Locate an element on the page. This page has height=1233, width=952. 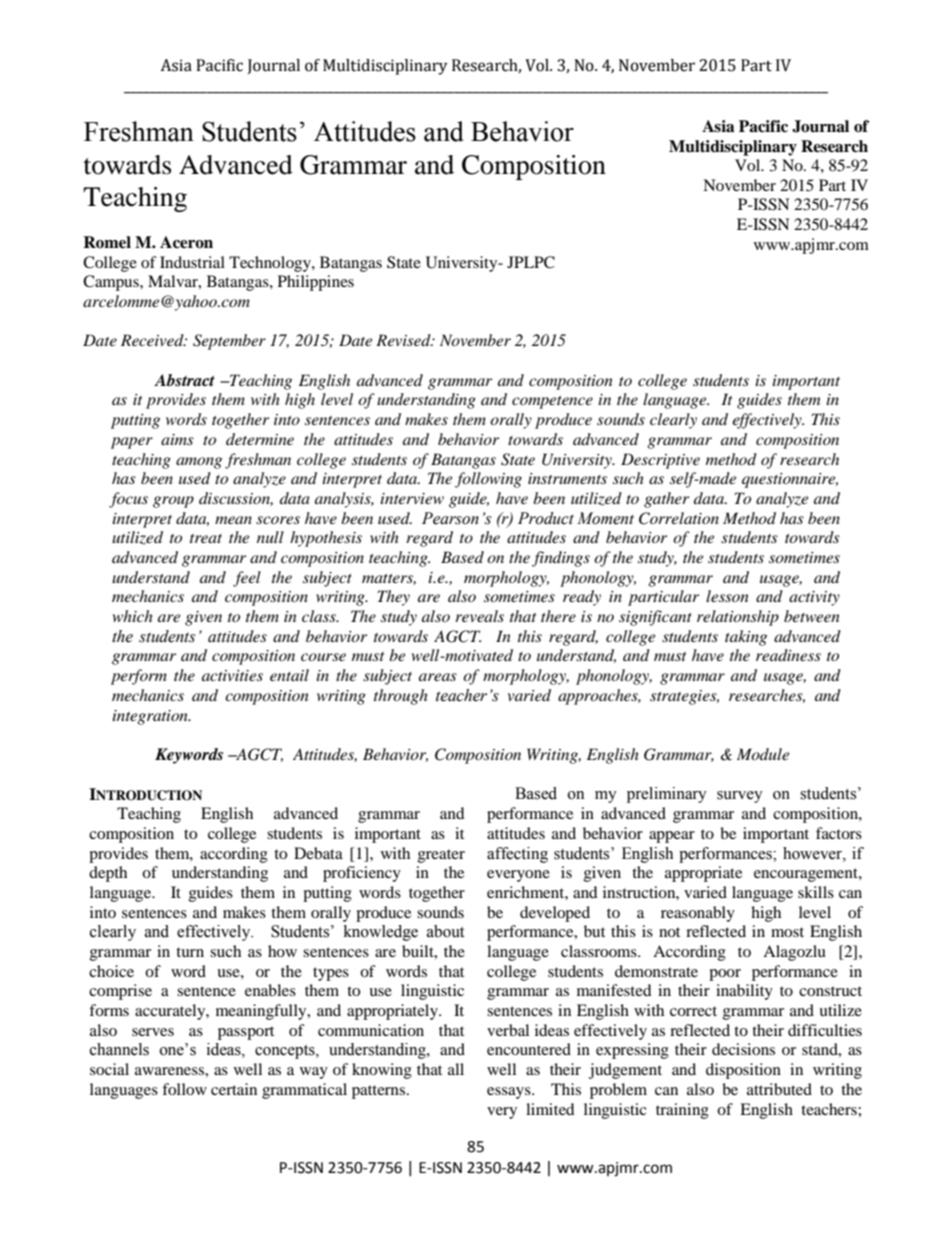
essays is located at coordinates (510, 1093).
